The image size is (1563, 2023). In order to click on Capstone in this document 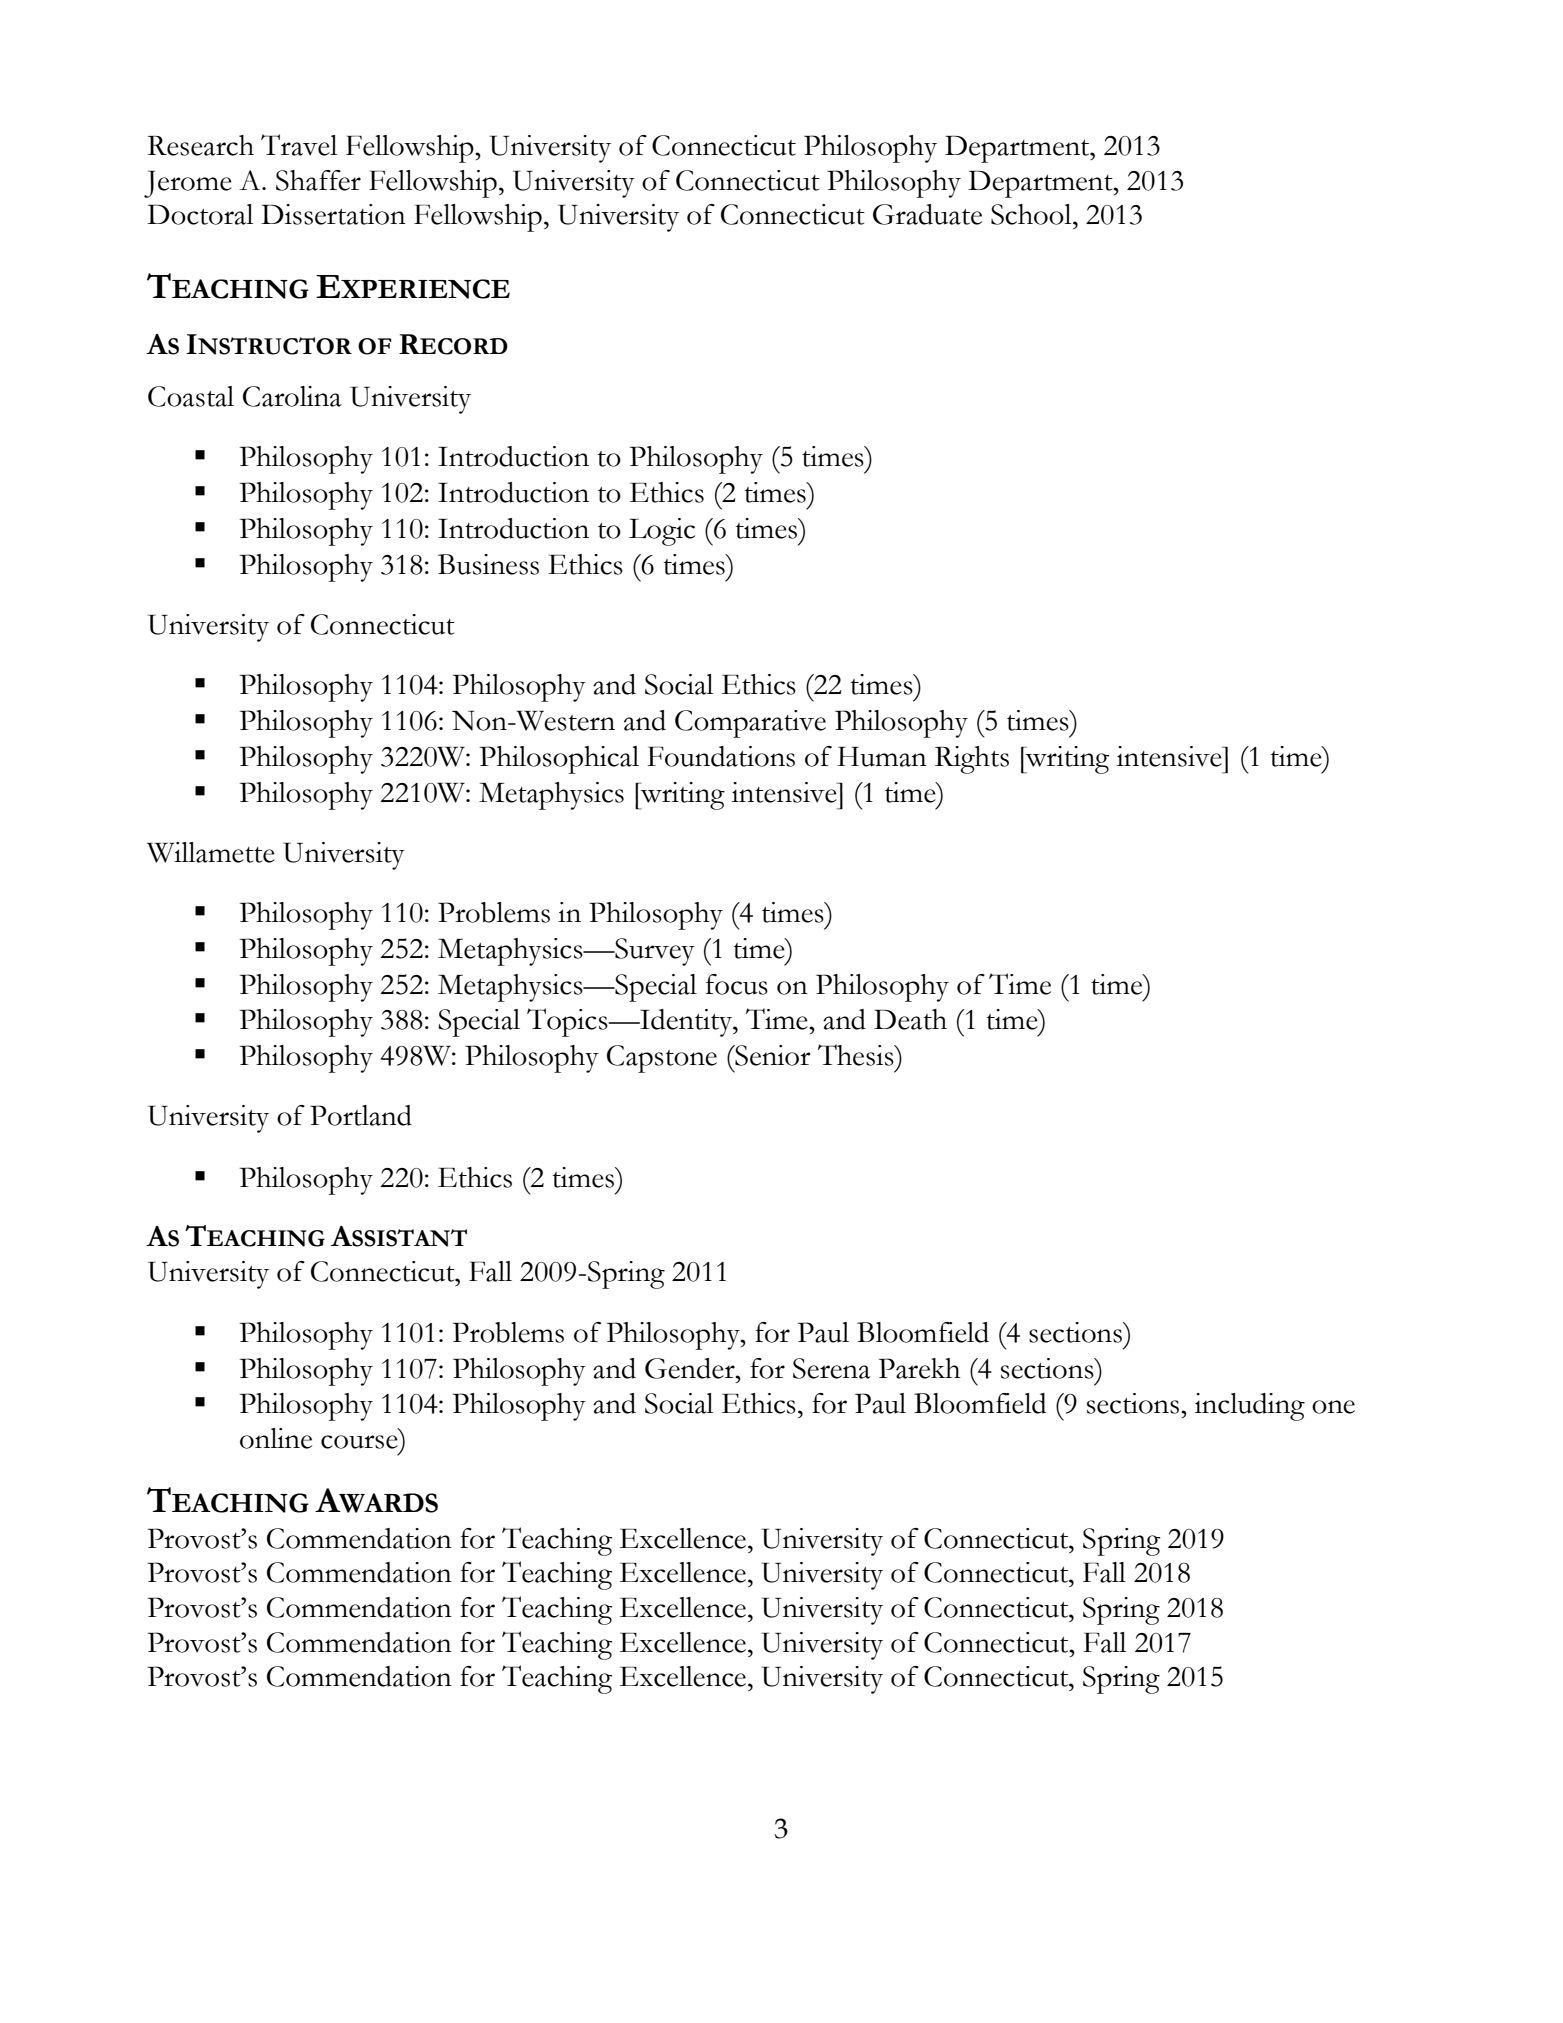, I will do `click(662, 1059)`.
